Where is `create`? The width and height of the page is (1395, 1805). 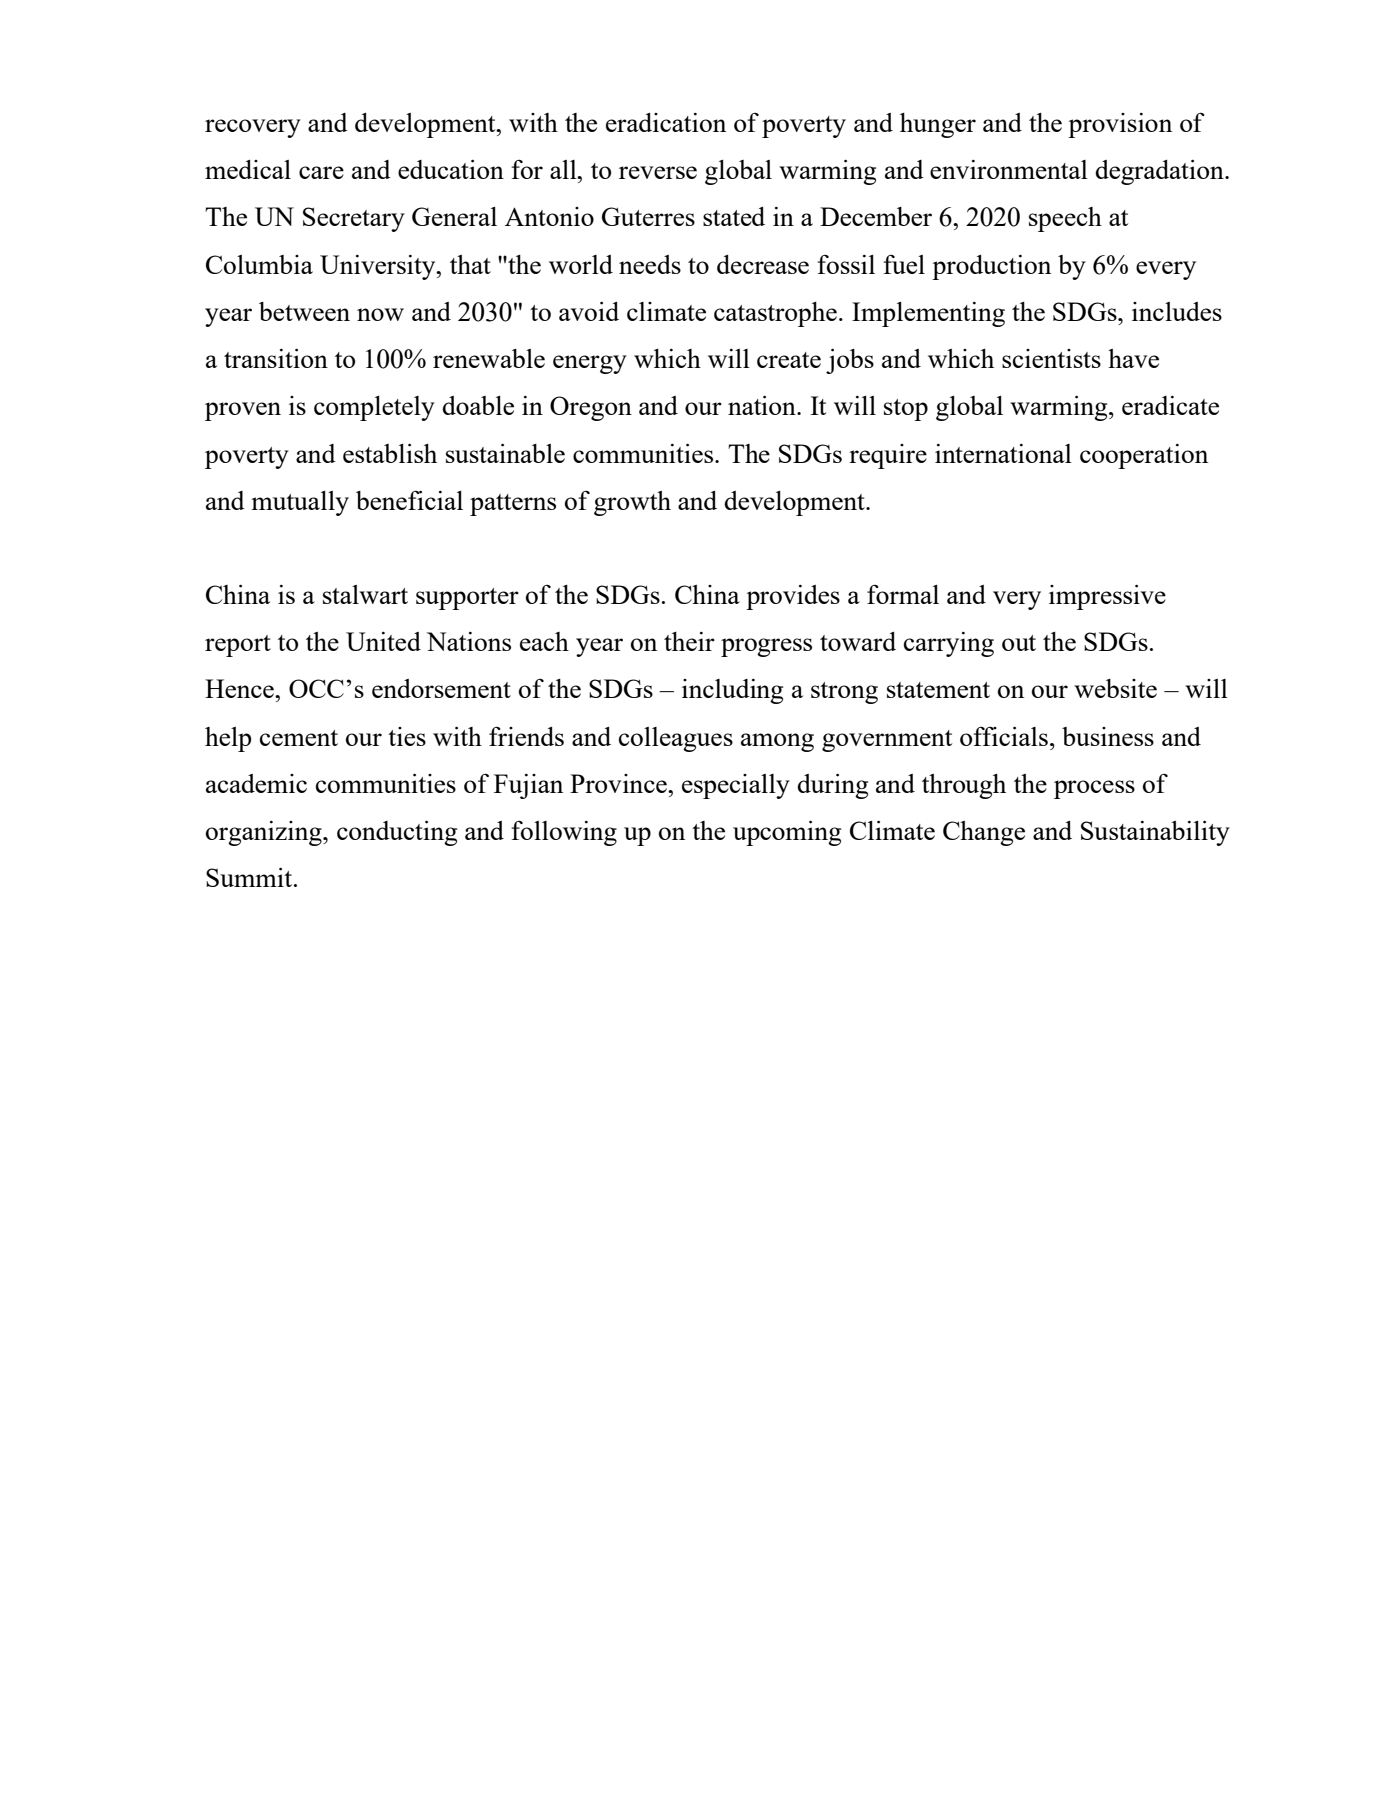 create is located at coordinates (789, 360).
